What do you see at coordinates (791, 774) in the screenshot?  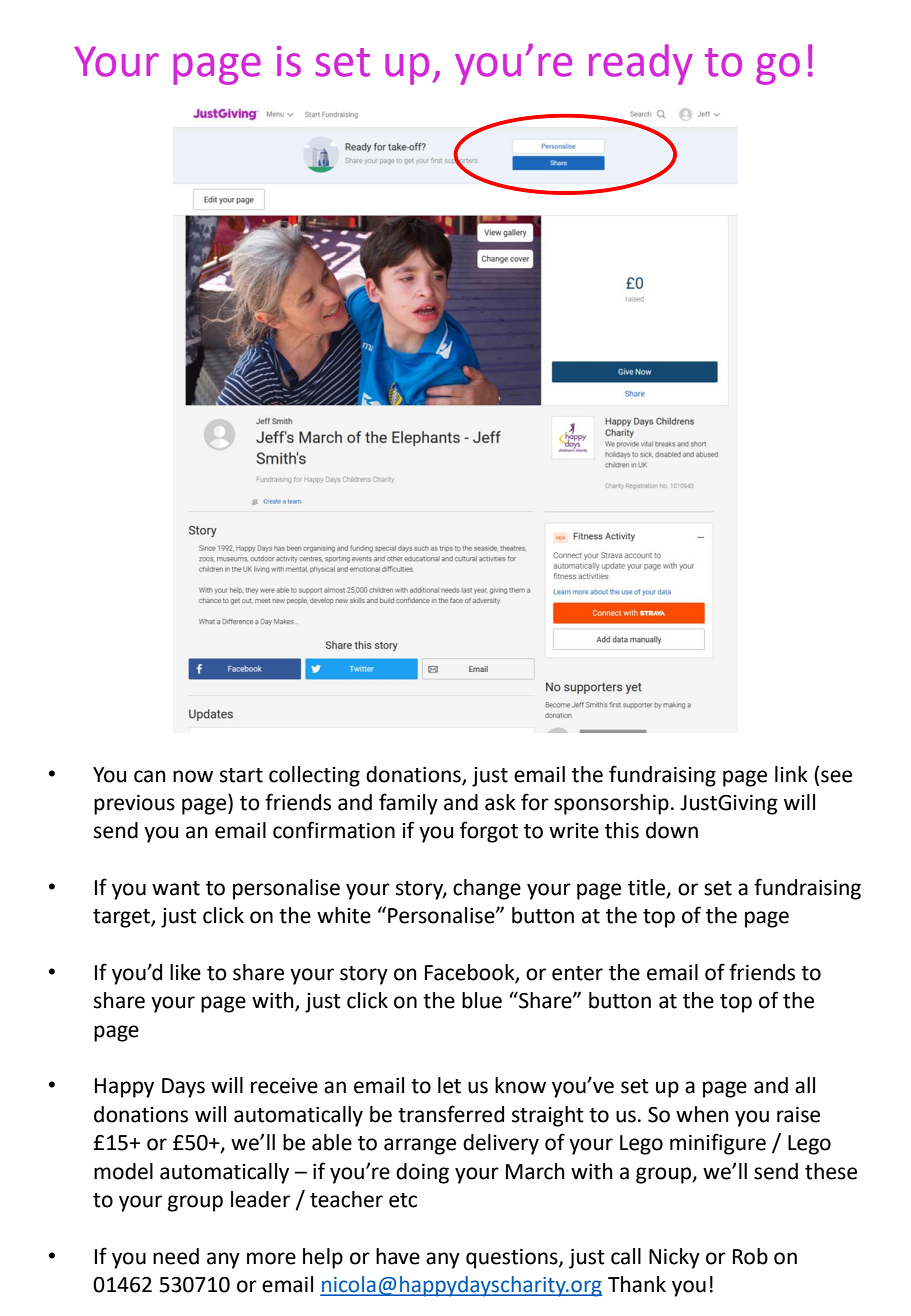 I see `link` at bounding box center [791, 774].
